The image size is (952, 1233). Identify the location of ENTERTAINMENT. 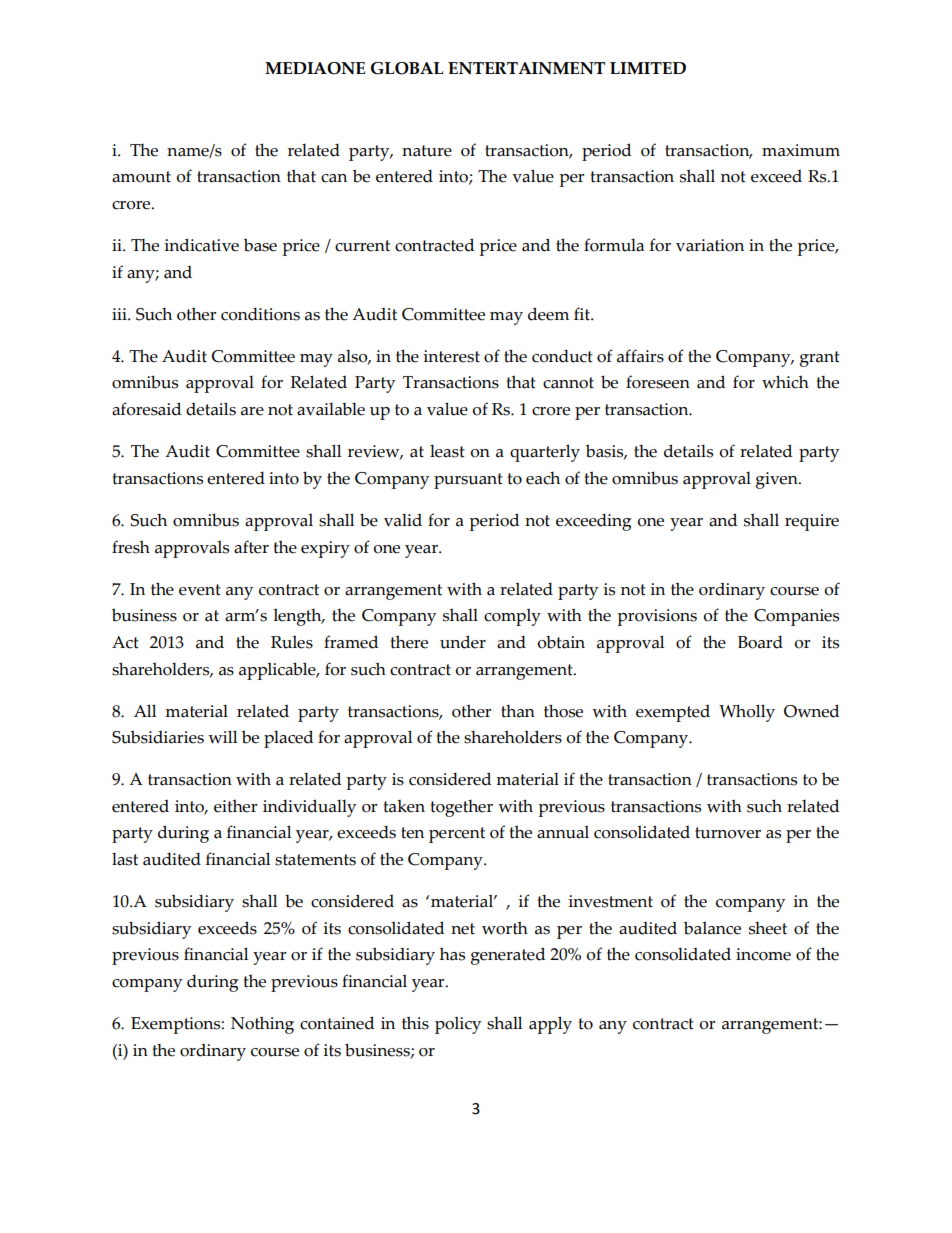
(526, 68).
